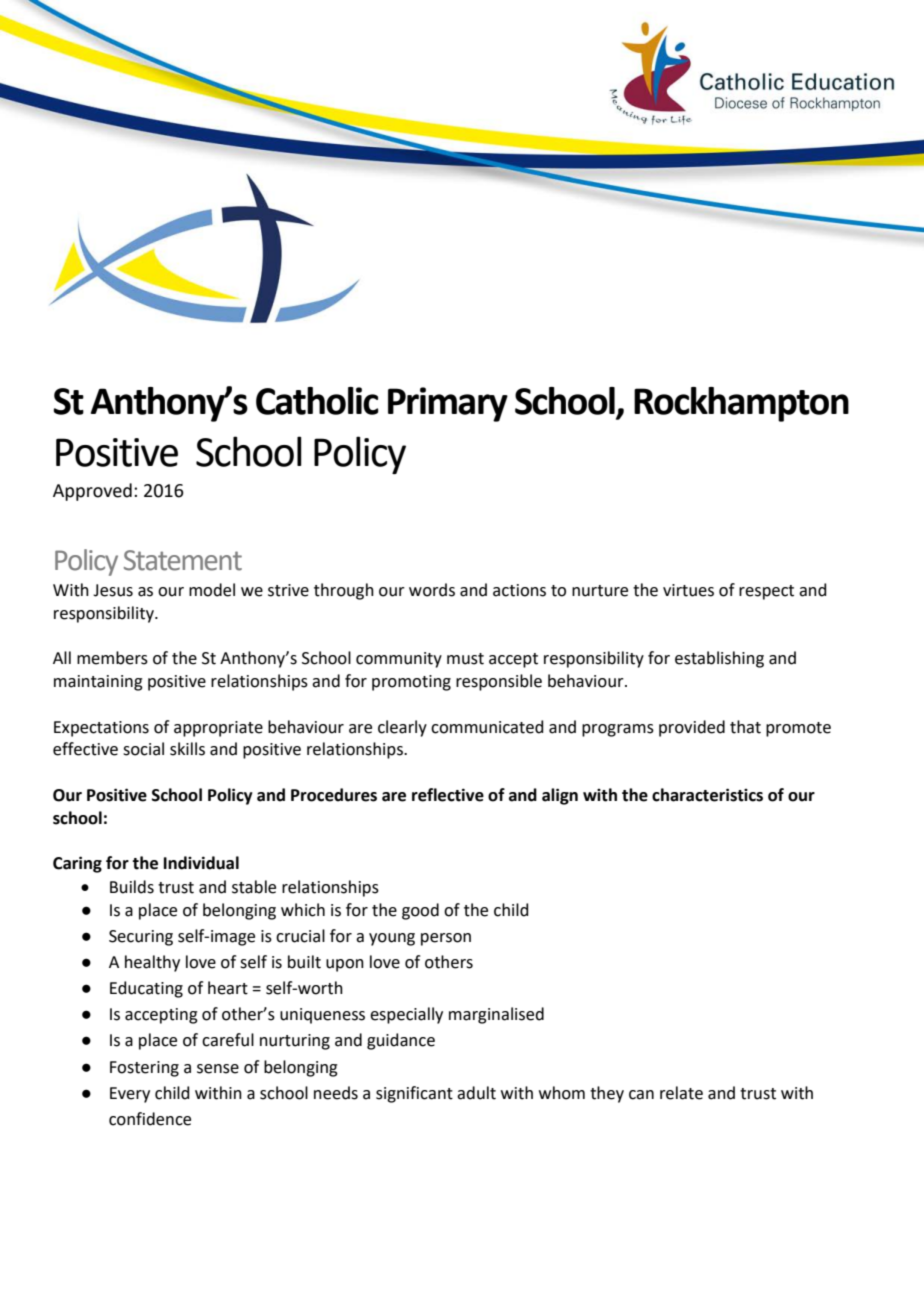 The image size is (924, 1307). What do you see at coordinates (130, 1095) in the document?
I see `Every` at bounding box center [130, 1095].
